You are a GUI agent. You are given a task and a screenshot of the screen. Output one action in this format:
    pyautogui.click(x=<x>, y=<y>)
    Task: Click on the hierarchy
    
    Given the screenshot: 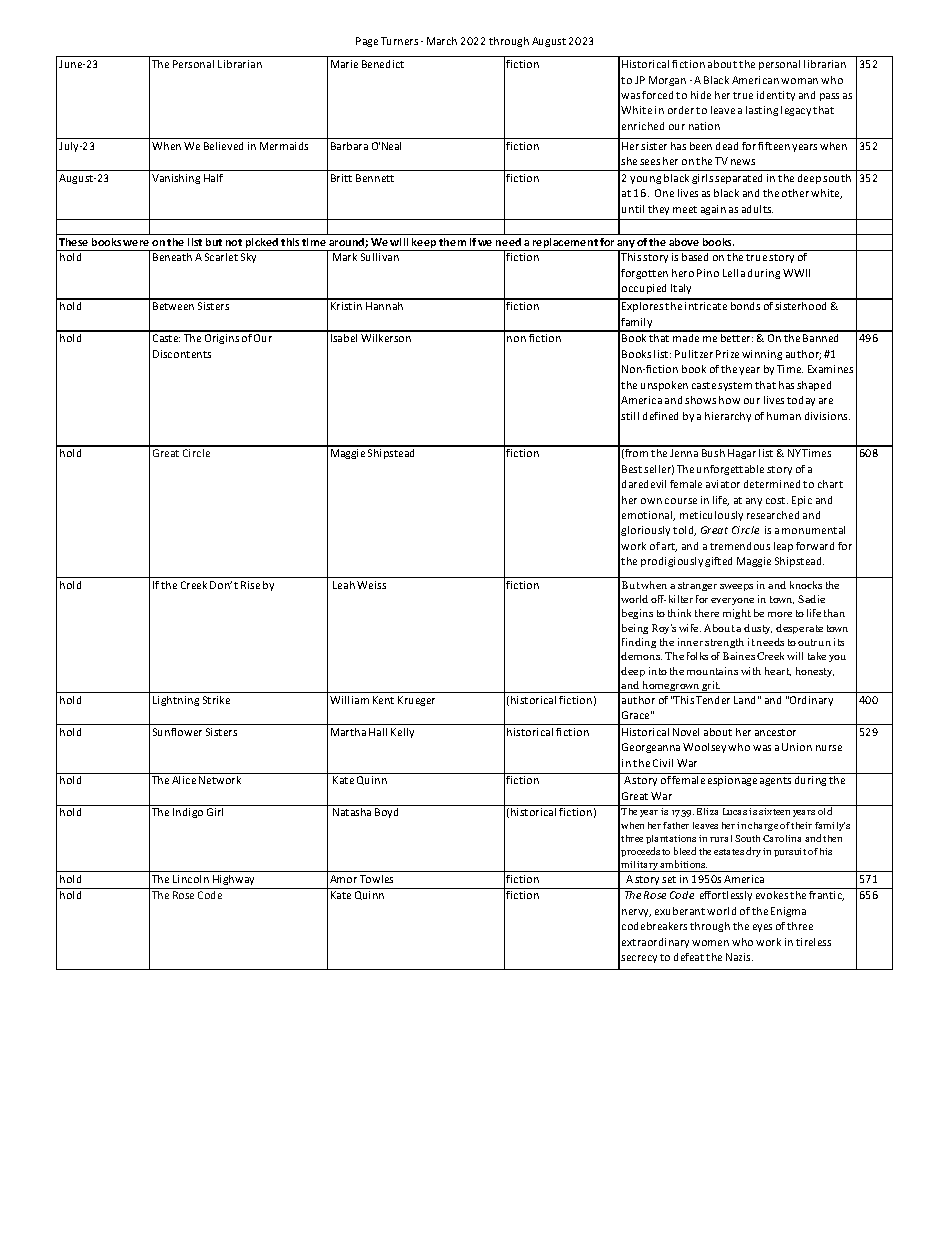 What is the action you would take?
    pyautogui.click(x=728, y=417)
